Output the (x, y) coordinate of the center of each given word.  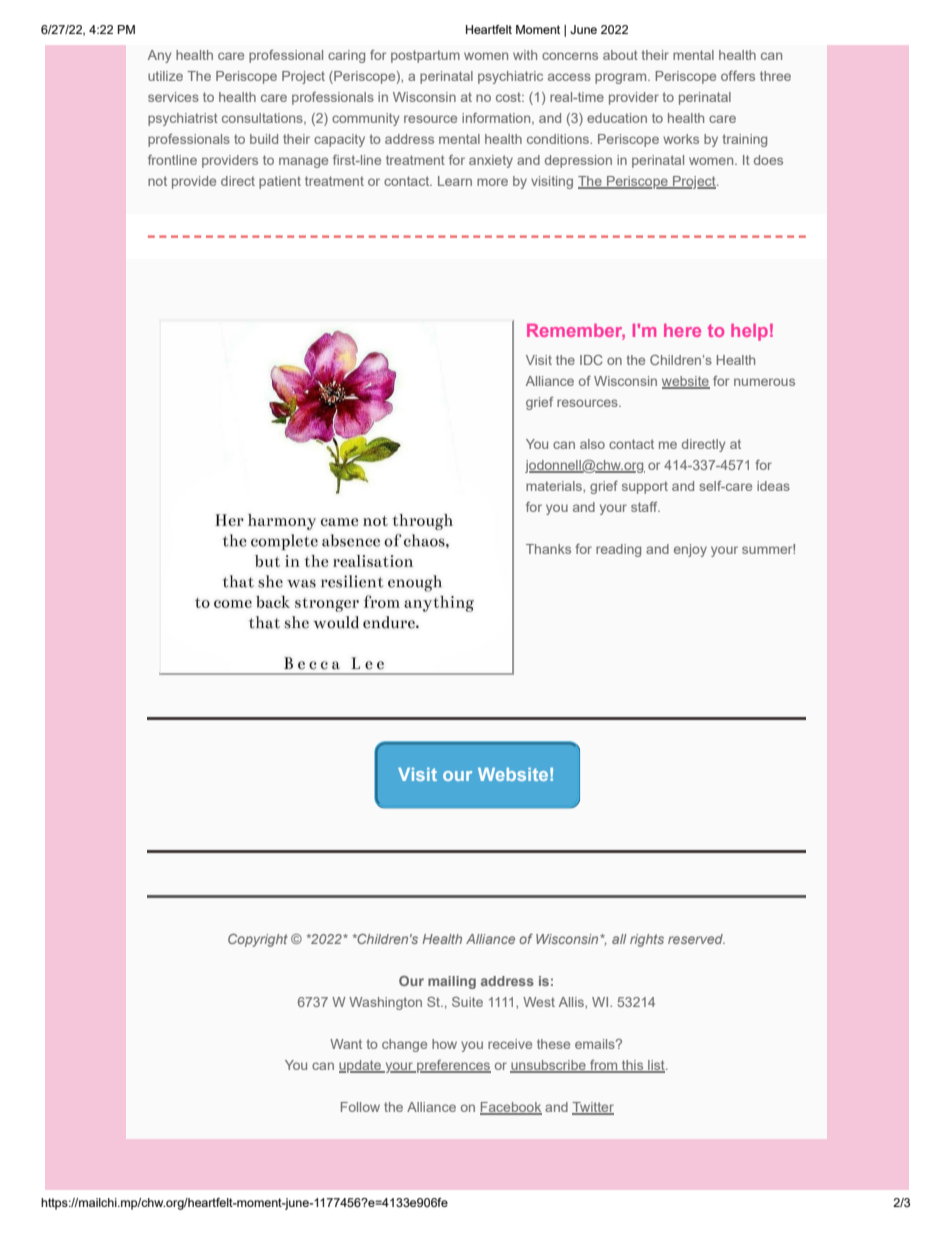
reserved (696, 939)
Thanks (548, 549)
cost (509, 97)
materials (555, 486)
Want (346, 1044)
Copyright (258, 940)
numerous (764, 382)
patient (280, 182)
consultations (263, 119)
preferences (453, 1066)
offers (738, 76)
